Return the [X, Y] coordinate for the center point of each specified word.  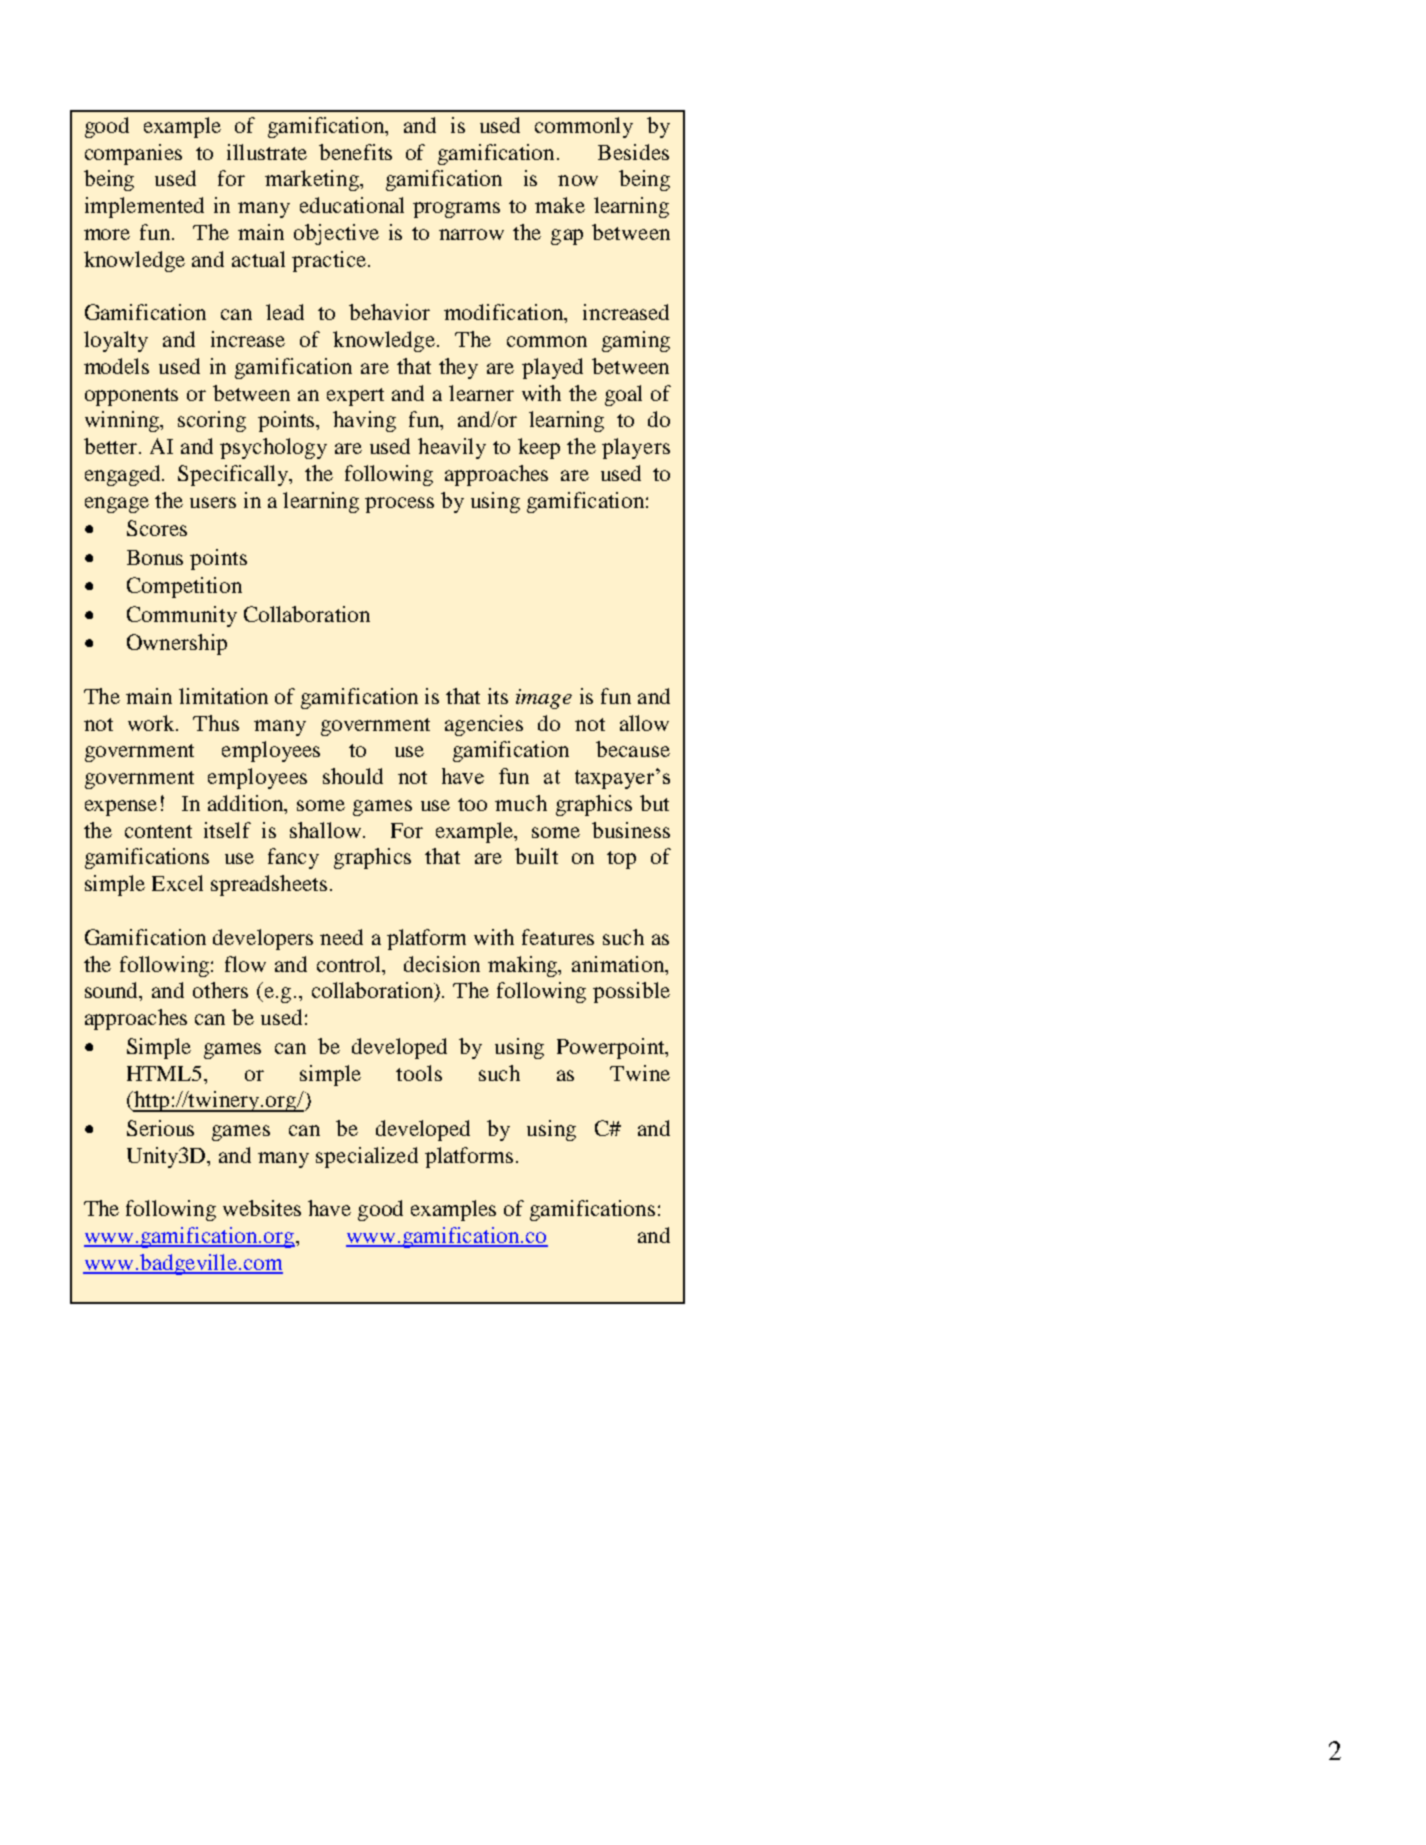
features [558, 937]
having [364, 421]
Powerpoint [612, 1048]
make [560, 205]
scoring [212, 421]
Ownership [177, 644]
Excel [177, 883]
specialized [367, 1157]
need [341, 937]
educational [352, 205]
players [636, 448]
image [544, 699]
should [353, 776]
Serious [160, 1128]
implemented [144, 207]
